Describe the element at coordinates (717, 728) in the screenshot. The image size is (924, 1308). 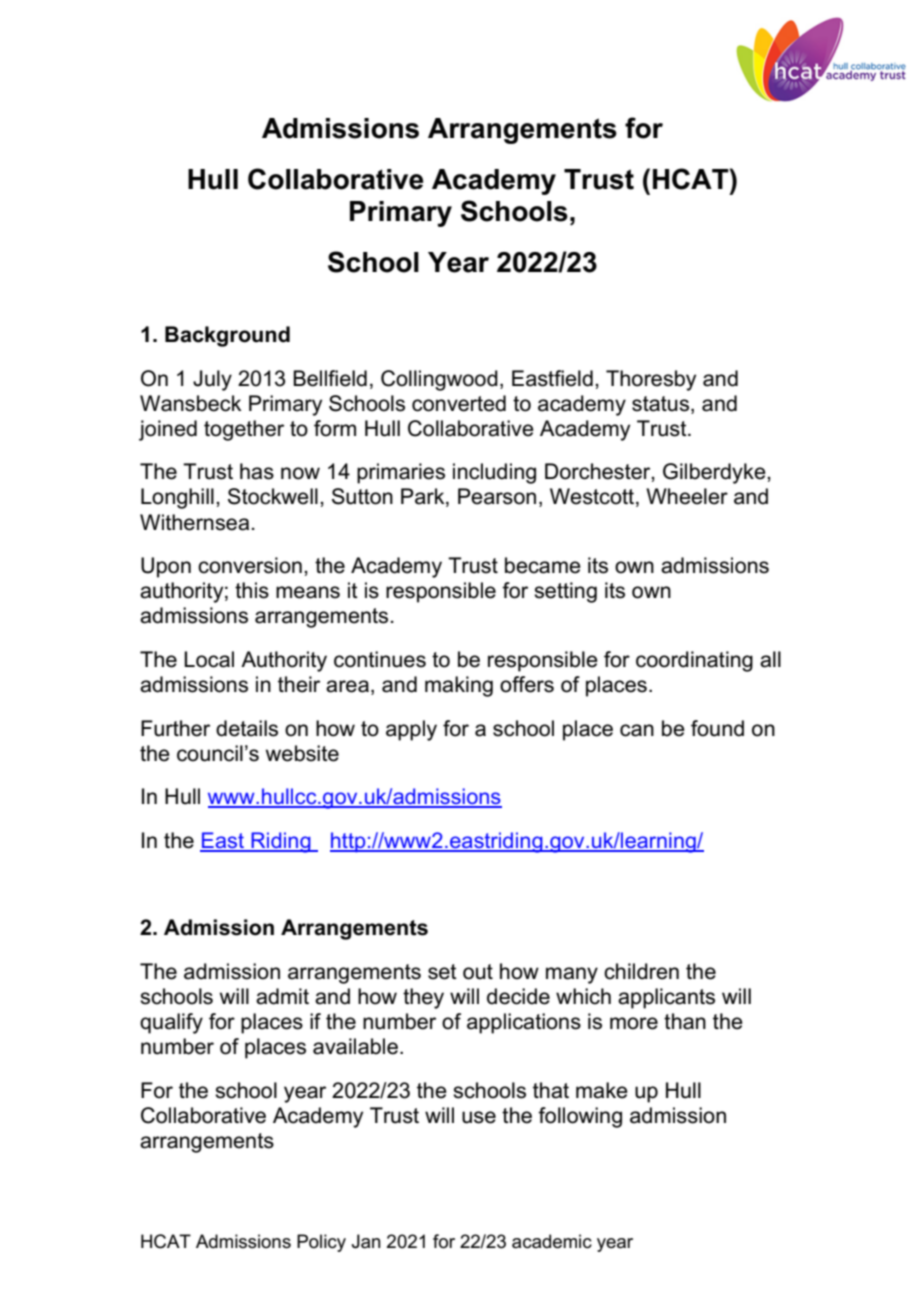
I see `found` at that location.
